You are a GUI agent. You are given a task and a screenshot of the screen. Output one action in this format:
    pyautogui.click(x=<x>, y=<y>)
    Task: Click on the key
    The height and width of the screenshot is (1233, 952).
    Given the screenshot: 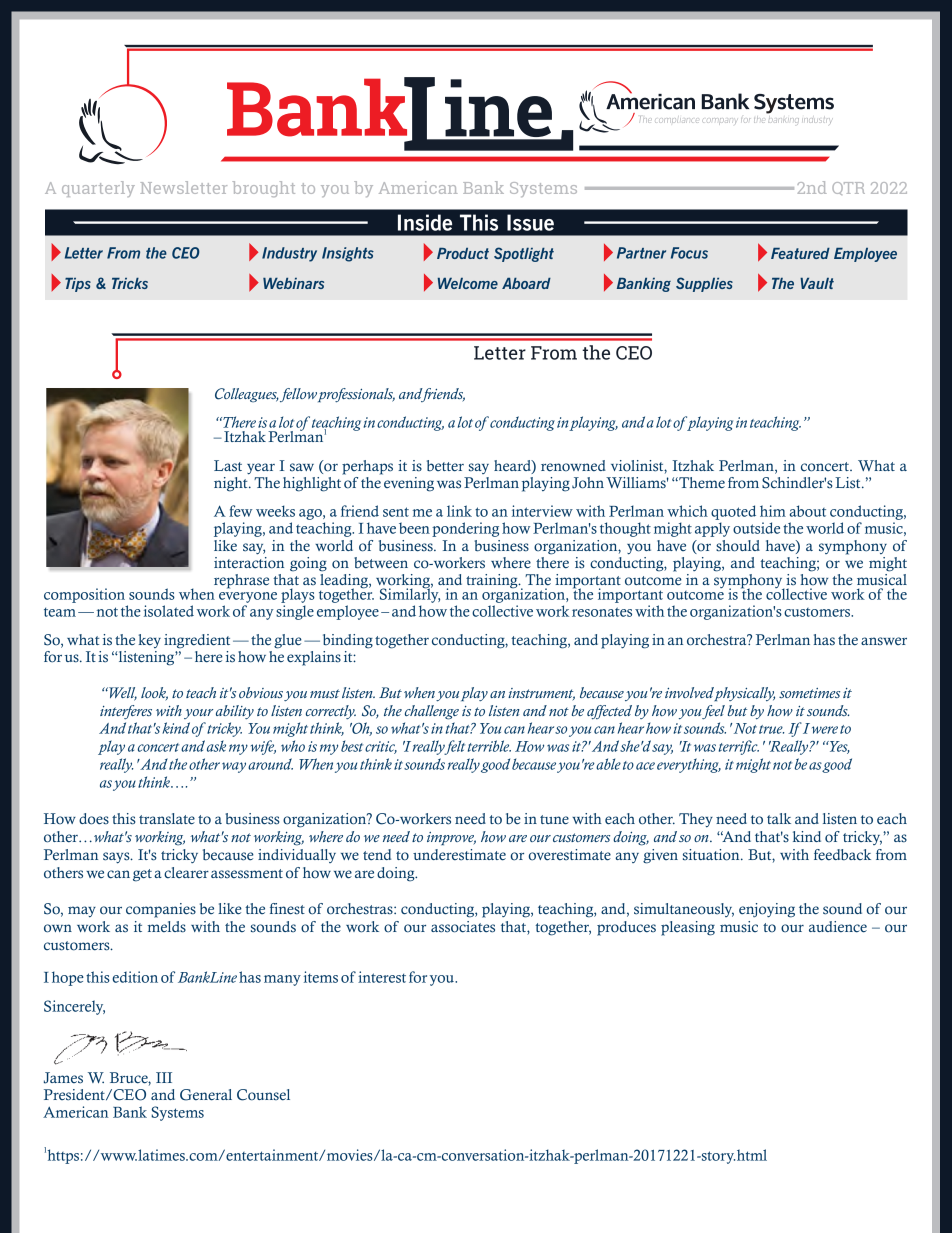 What is the action you would take?
    pyautogui.click(x=149, y=641)
